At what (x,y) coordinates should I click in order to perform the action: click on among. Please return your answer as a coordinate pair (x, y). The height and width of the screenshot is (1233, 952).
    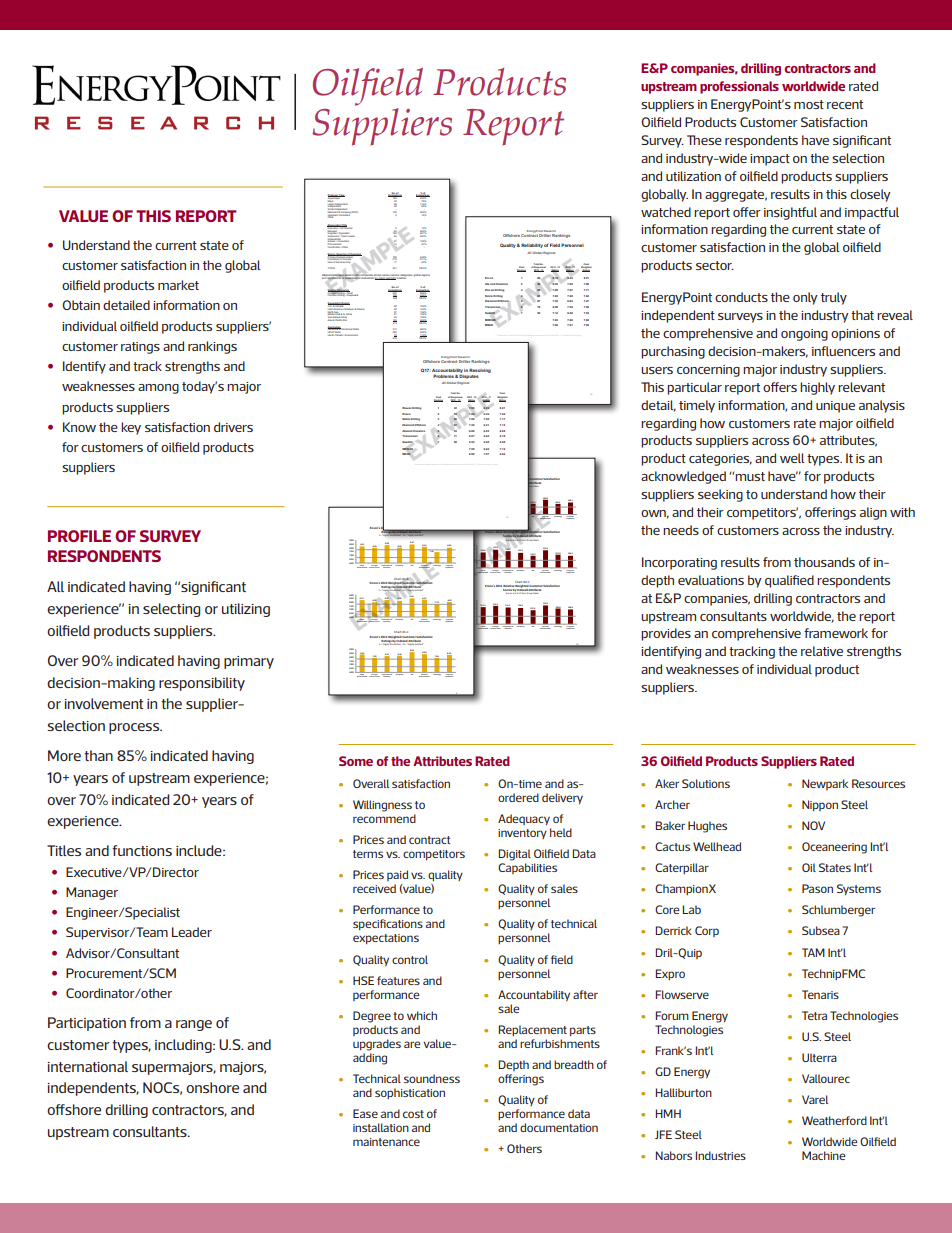
    Looking at the image, I should click on (158, 389).
